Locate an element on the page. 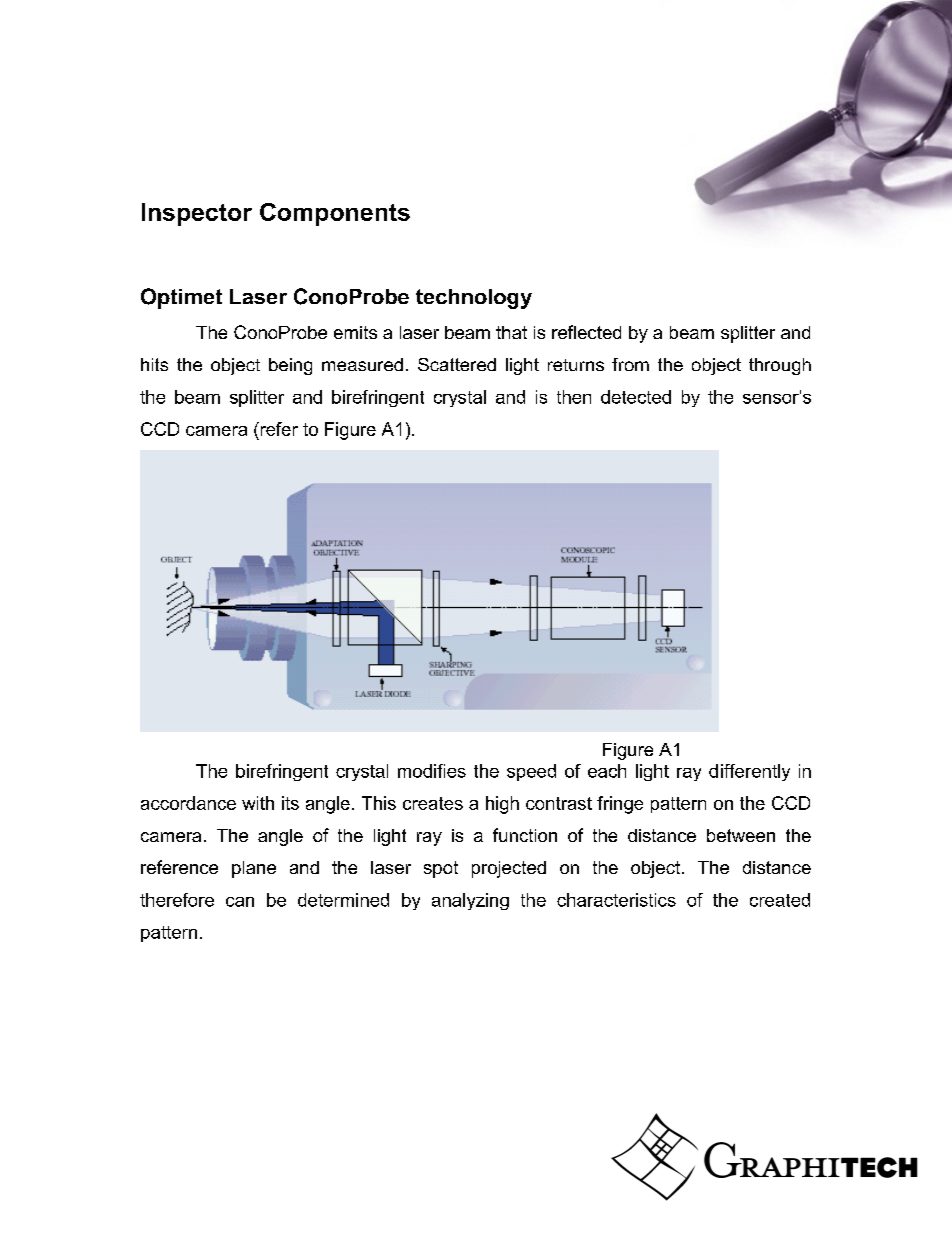 The height and width of the document is (1233, 952). spot is located at coordinates (441, 869).
